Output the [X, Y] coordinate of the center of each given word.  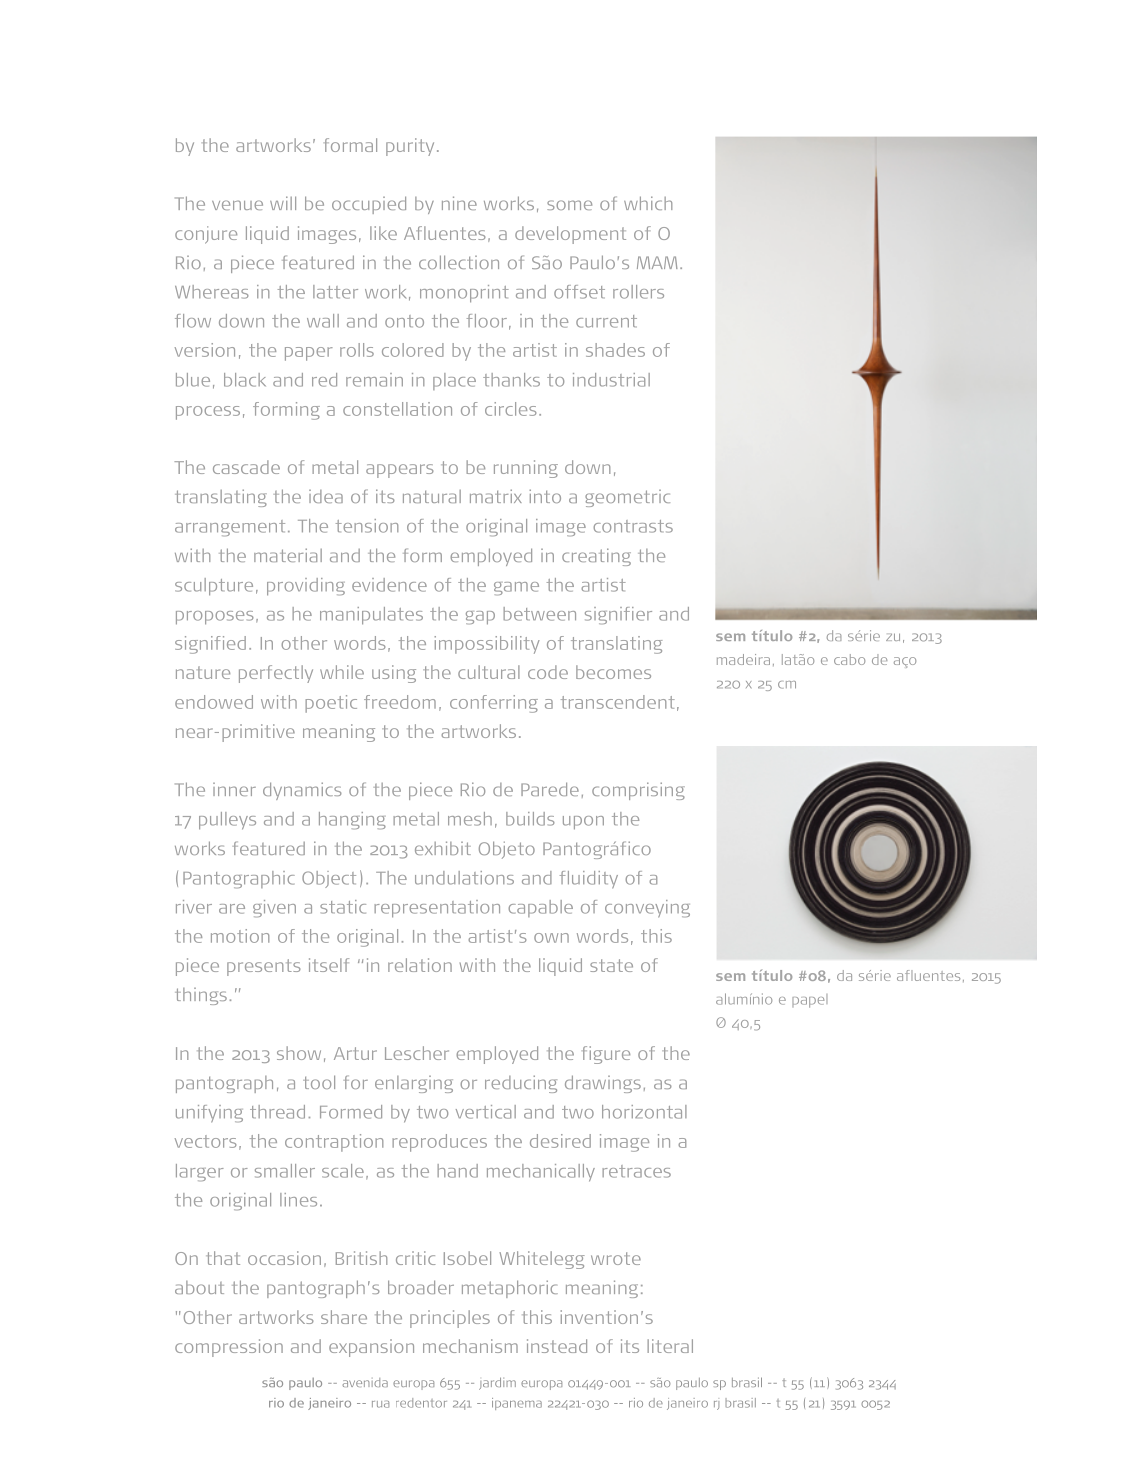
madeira [743, 659]
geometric [627, 498]
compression [229, 1348]
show [299, 1053]
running [526, 469]
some [569, 205]
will [283, 203]
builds [530, 819]
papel [810, 1001]
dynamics [302, 791]
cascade [246, 467]
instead [557, 1346]
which [648, 203]
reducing [521, 1084]
